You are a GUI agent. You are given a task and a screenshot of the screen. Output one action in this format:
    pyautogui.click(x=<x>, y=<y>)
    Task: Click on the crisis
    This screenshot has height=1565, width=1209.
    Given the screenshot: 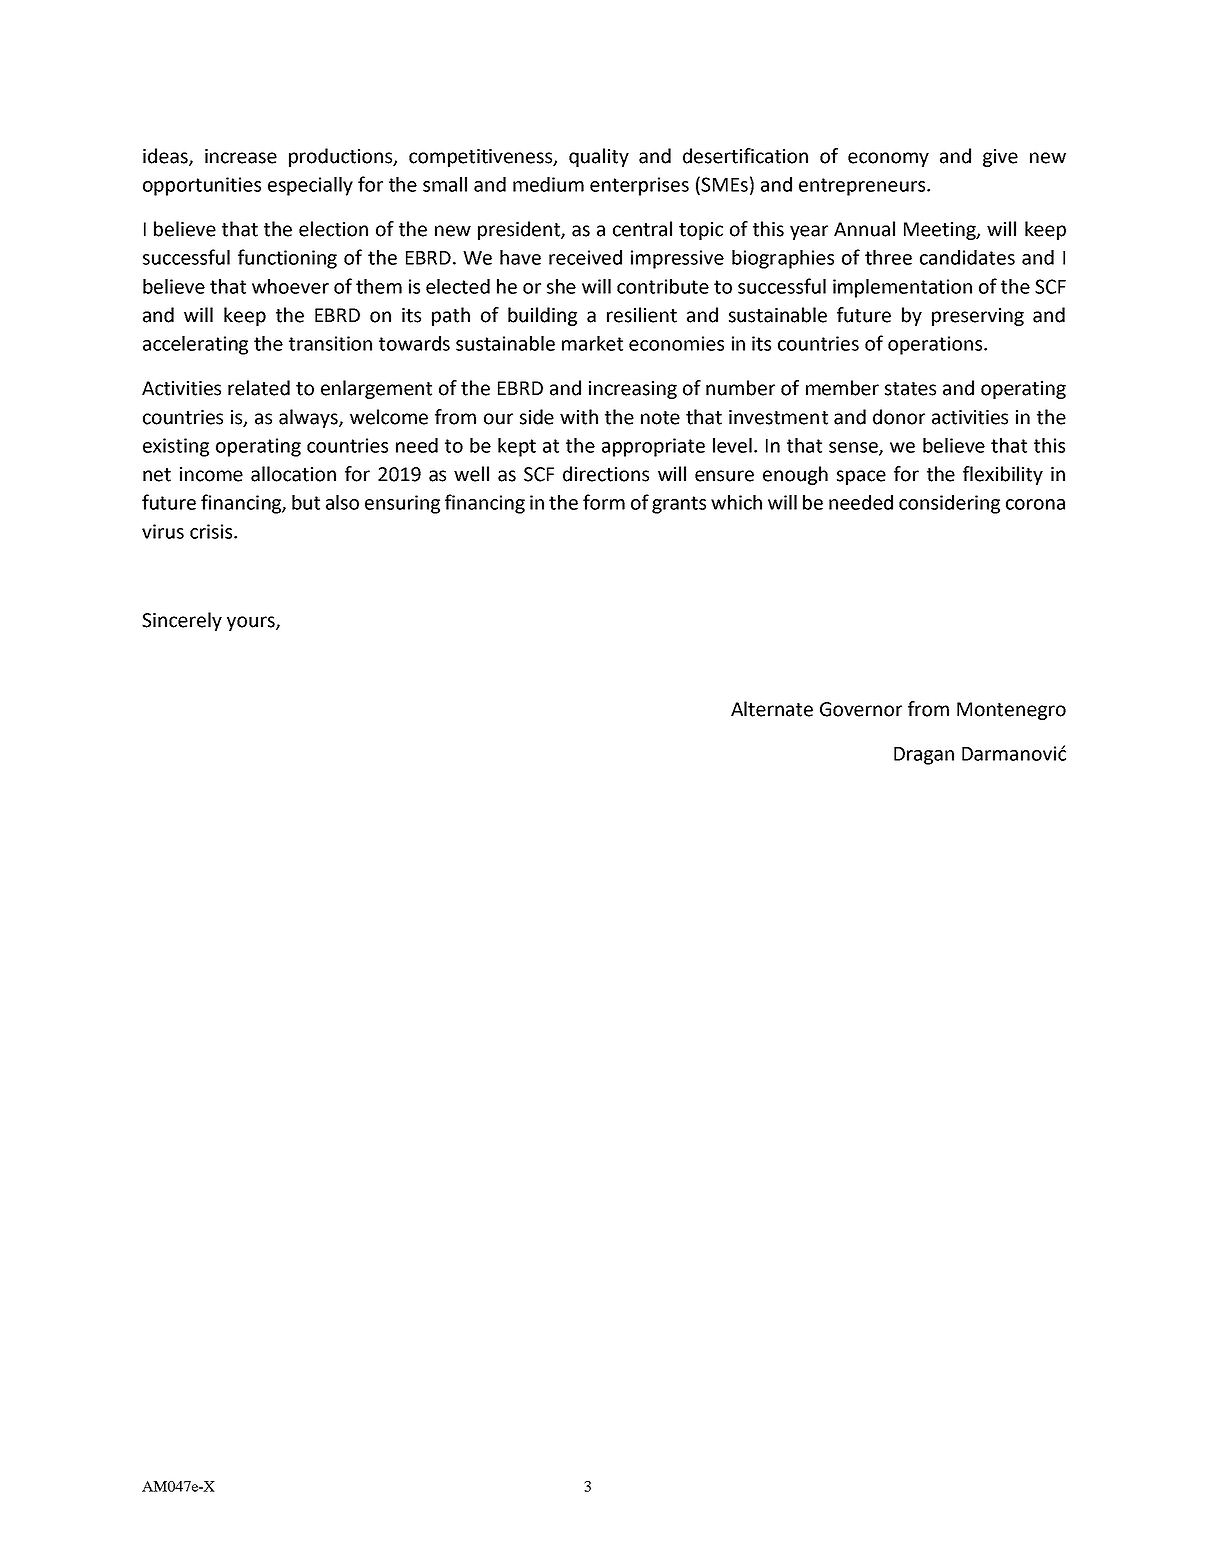 What is the action you would take?
    pyautogui.click(x=212, y=531)
